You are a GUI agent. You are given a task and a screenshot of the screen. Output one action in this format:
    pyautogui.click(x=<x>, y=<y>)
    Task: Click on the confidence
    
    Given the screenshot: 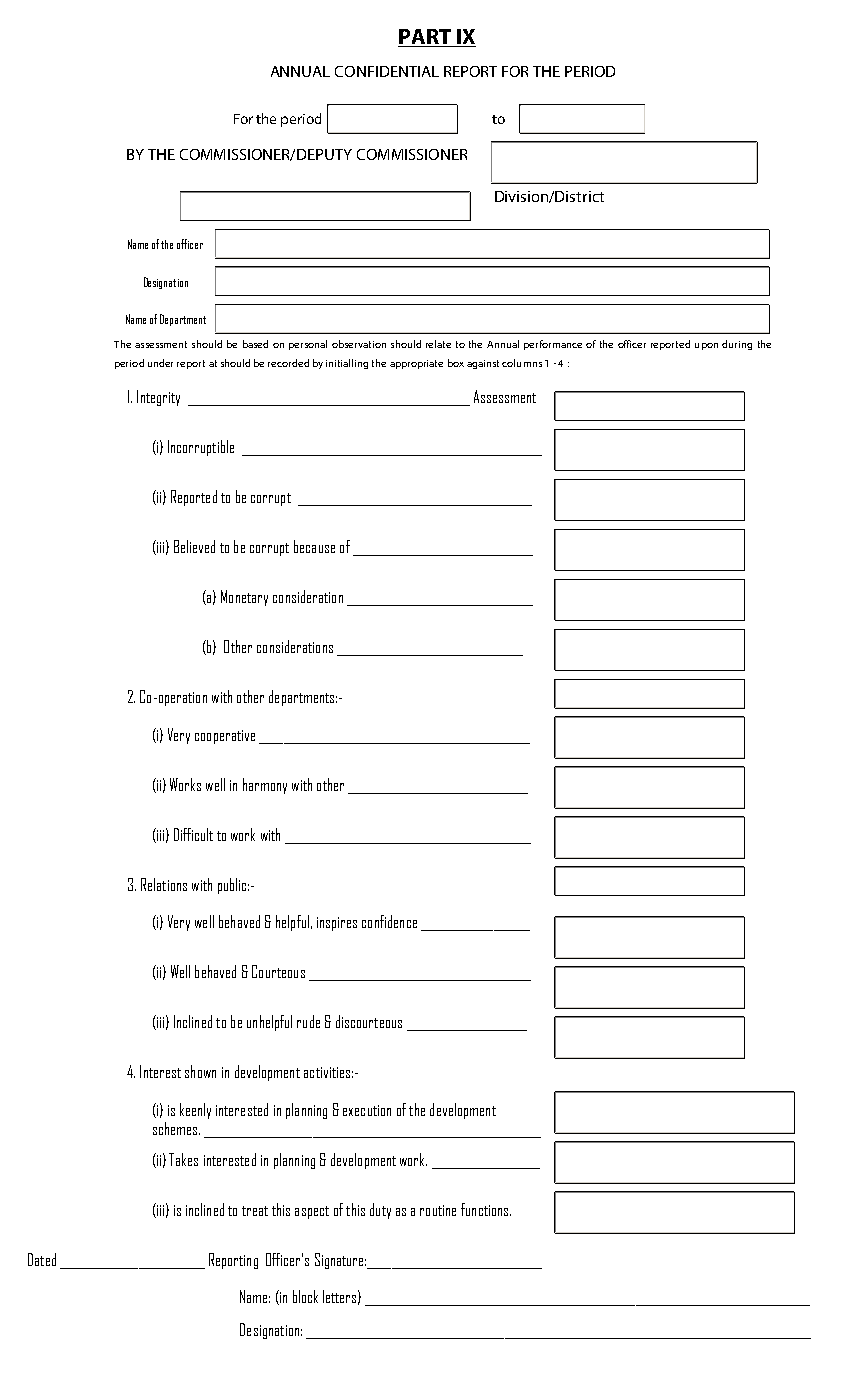 What is the action you would take?
    pyautogui.click(x=389, y=921)
